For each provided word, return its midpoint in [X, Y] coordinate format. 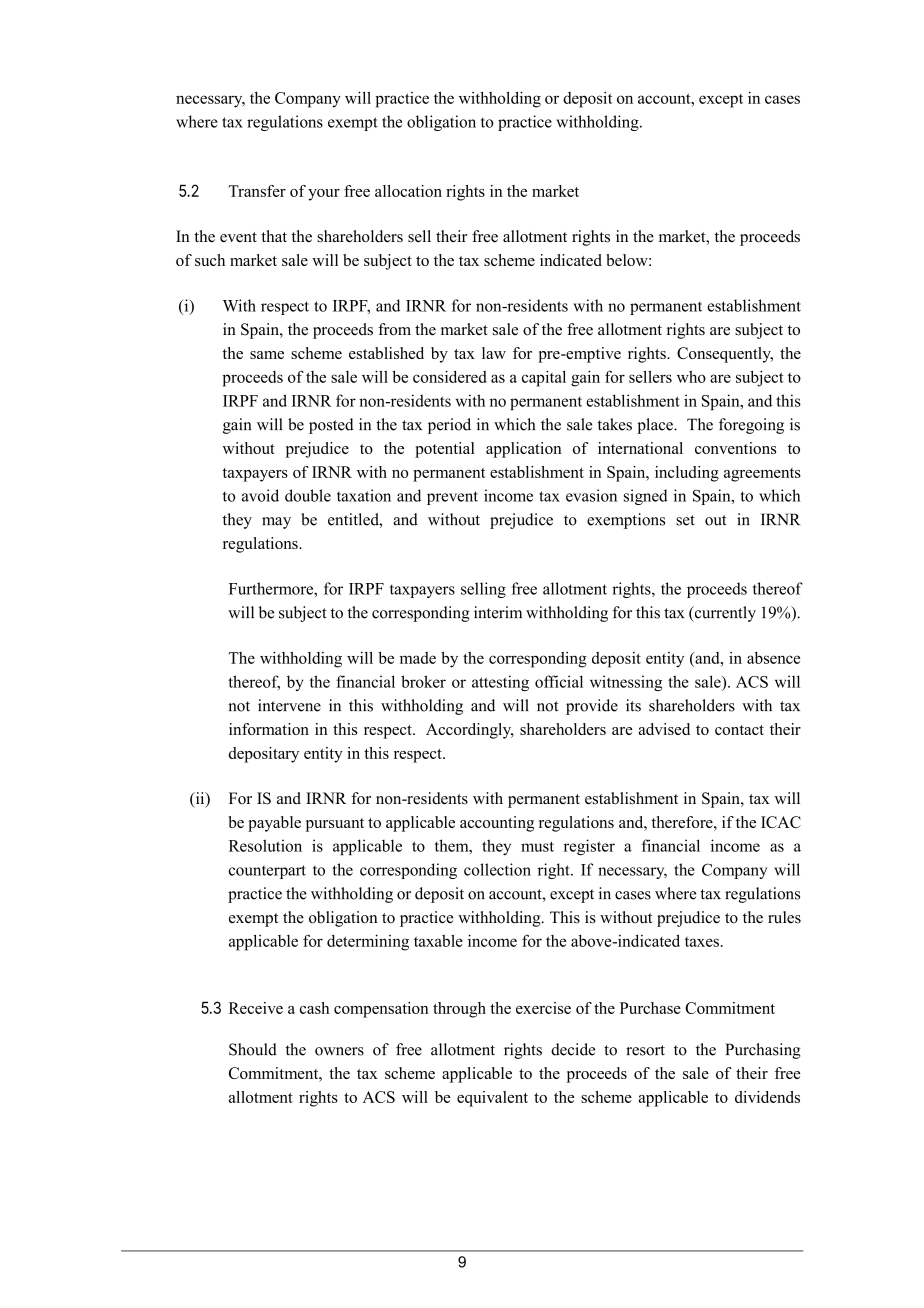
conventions [735, 448]
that [274, 236]
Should [253, 1049]
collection [497, 869]
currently [724, 614]
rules [784, 917]
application [524, 450]
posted [331, 426]
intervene [289, 705]
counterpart [267, 872]
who [691, 377]
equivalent [492, 1099]
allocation [408, 191]
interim [498, 612]
